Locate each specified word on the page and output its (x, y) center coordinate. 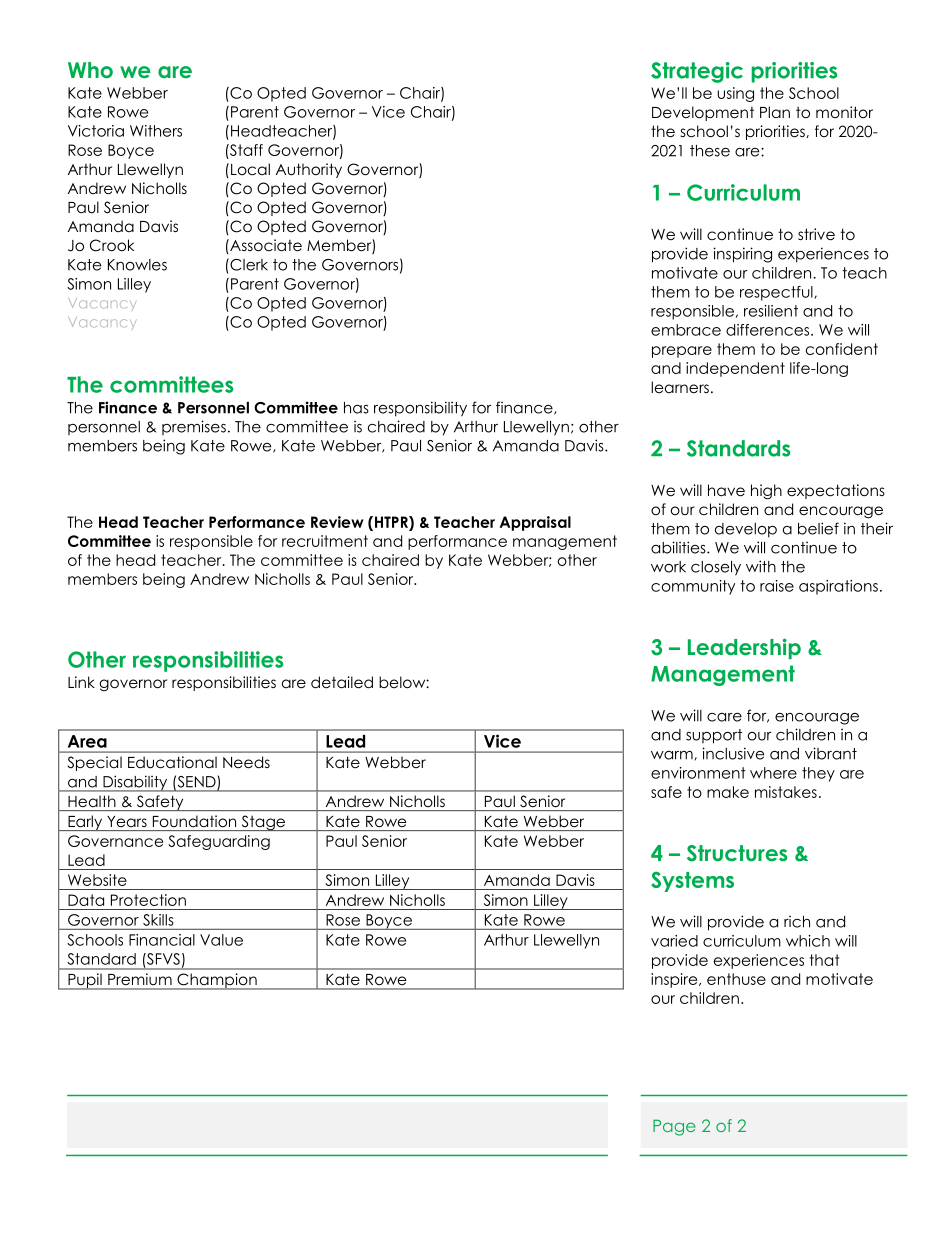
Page (674, 1127)
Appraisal (535, 523)
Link (81, 682)
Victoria (96, 131)
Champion (217, 981)
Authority (309, 170)
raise (777, 586)
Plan (775, 112)
